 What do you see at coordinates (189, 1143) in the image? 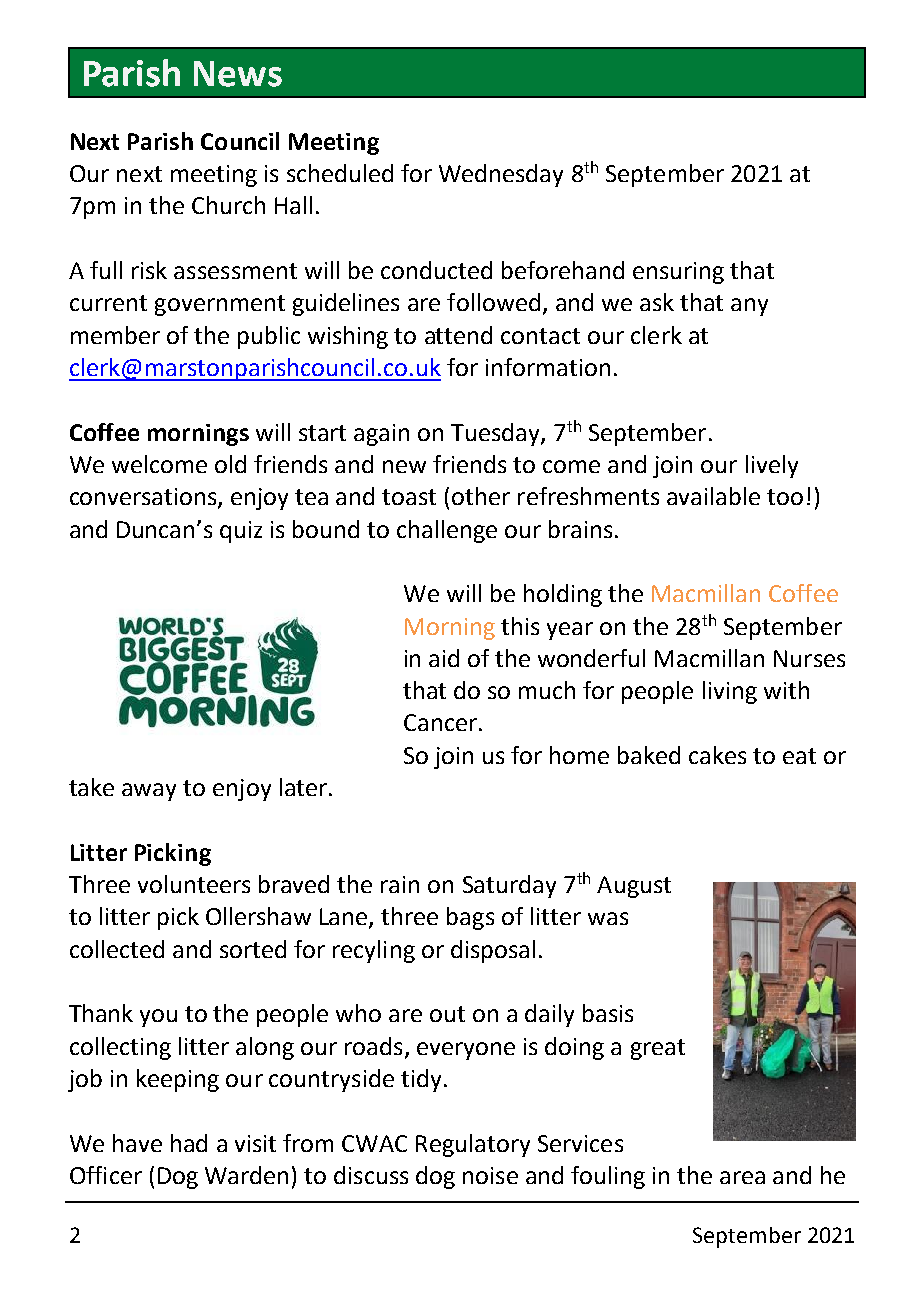
I see `had` at bounding box center [189, 1143].
